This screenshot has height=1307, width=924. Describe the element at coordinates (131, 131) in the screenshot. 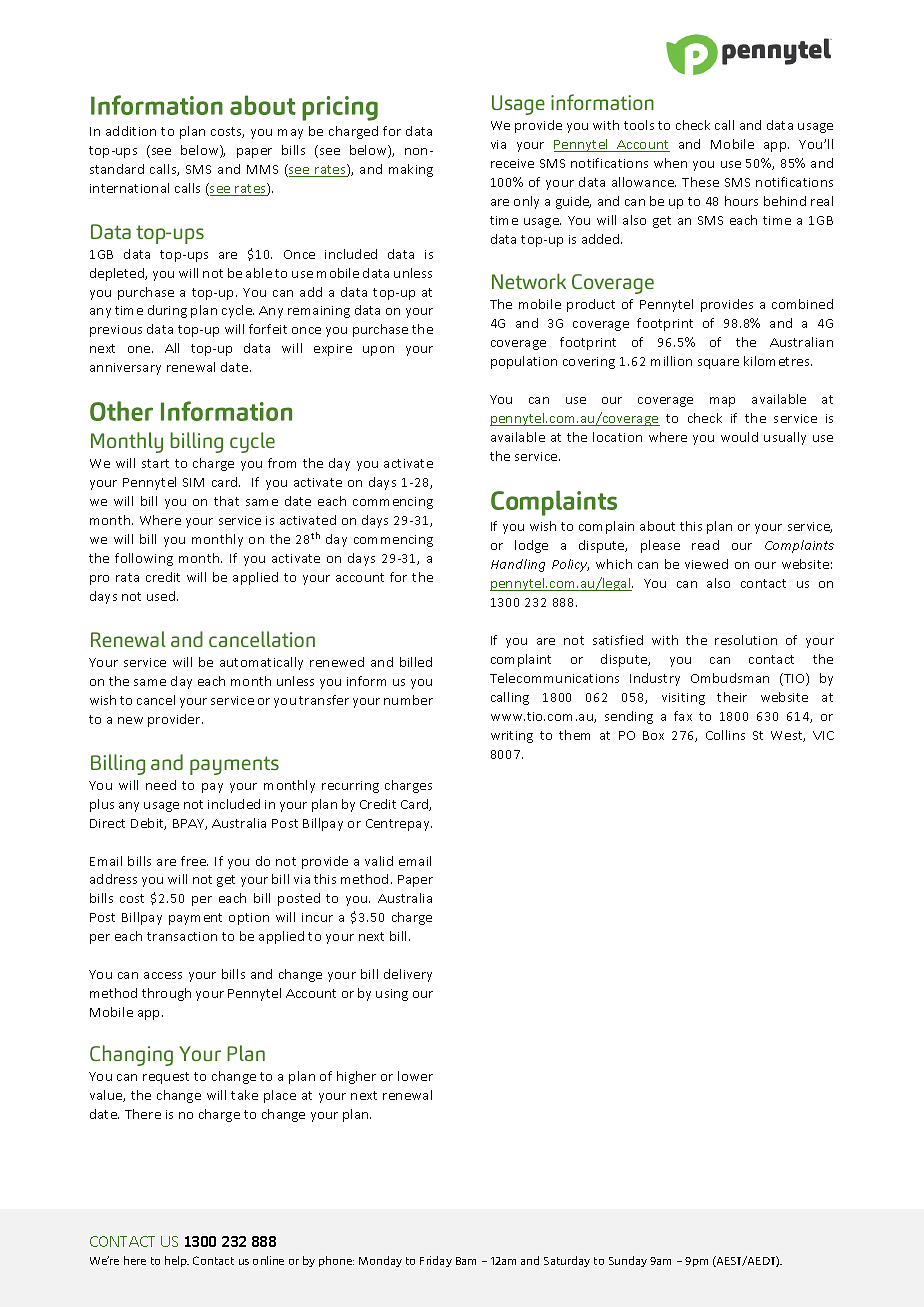

I see `addition` at that location.
